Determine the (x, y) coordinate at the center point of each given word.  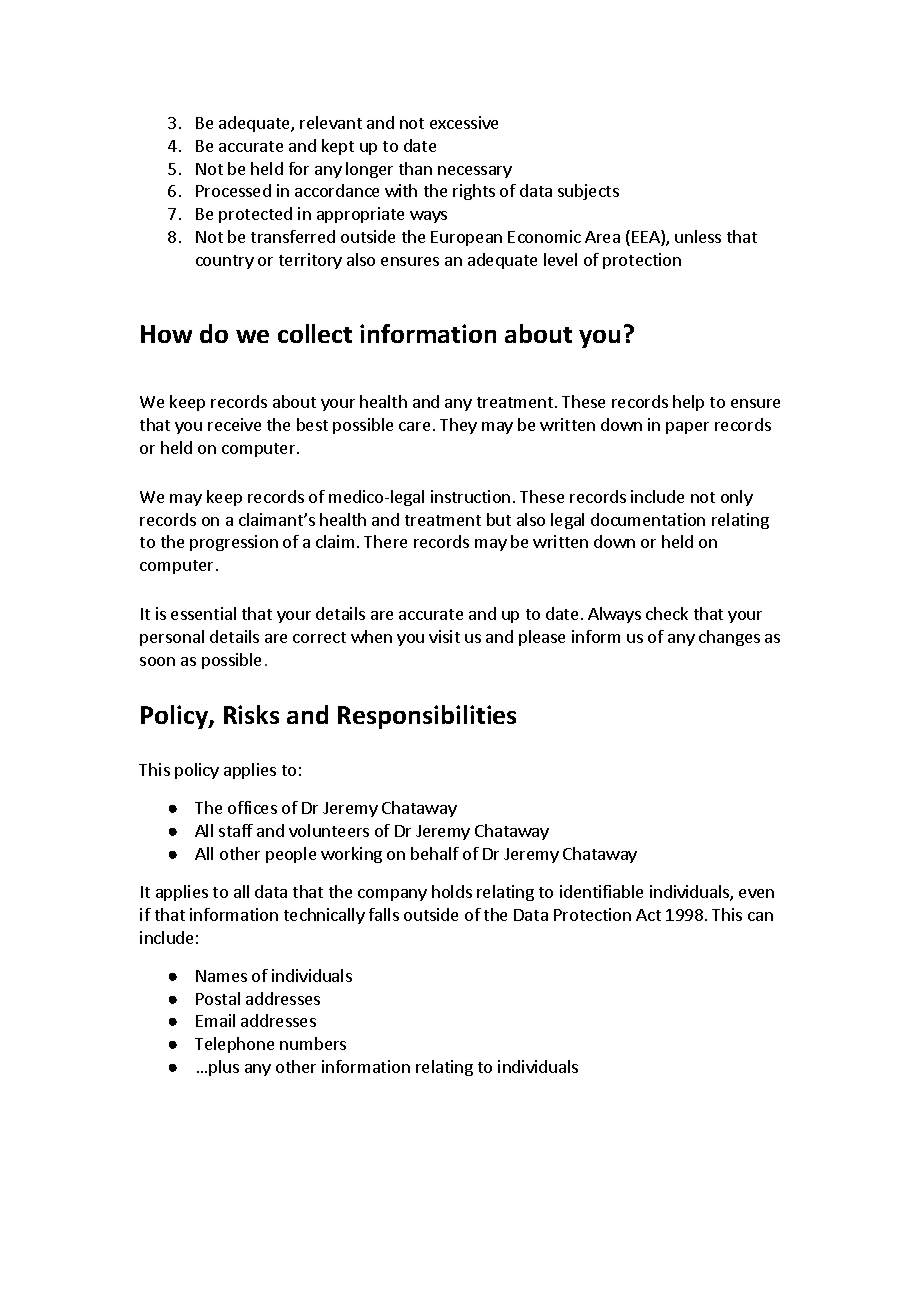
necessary (475, 172)
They (458, 426)
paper (687, 428)
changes (729, 638)
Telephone (234, 1045)
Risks (251, 714)
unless (698, 236)
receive (234, 424)
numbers (313, 1043)
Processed (233, 190)
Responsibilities (427, 717)
